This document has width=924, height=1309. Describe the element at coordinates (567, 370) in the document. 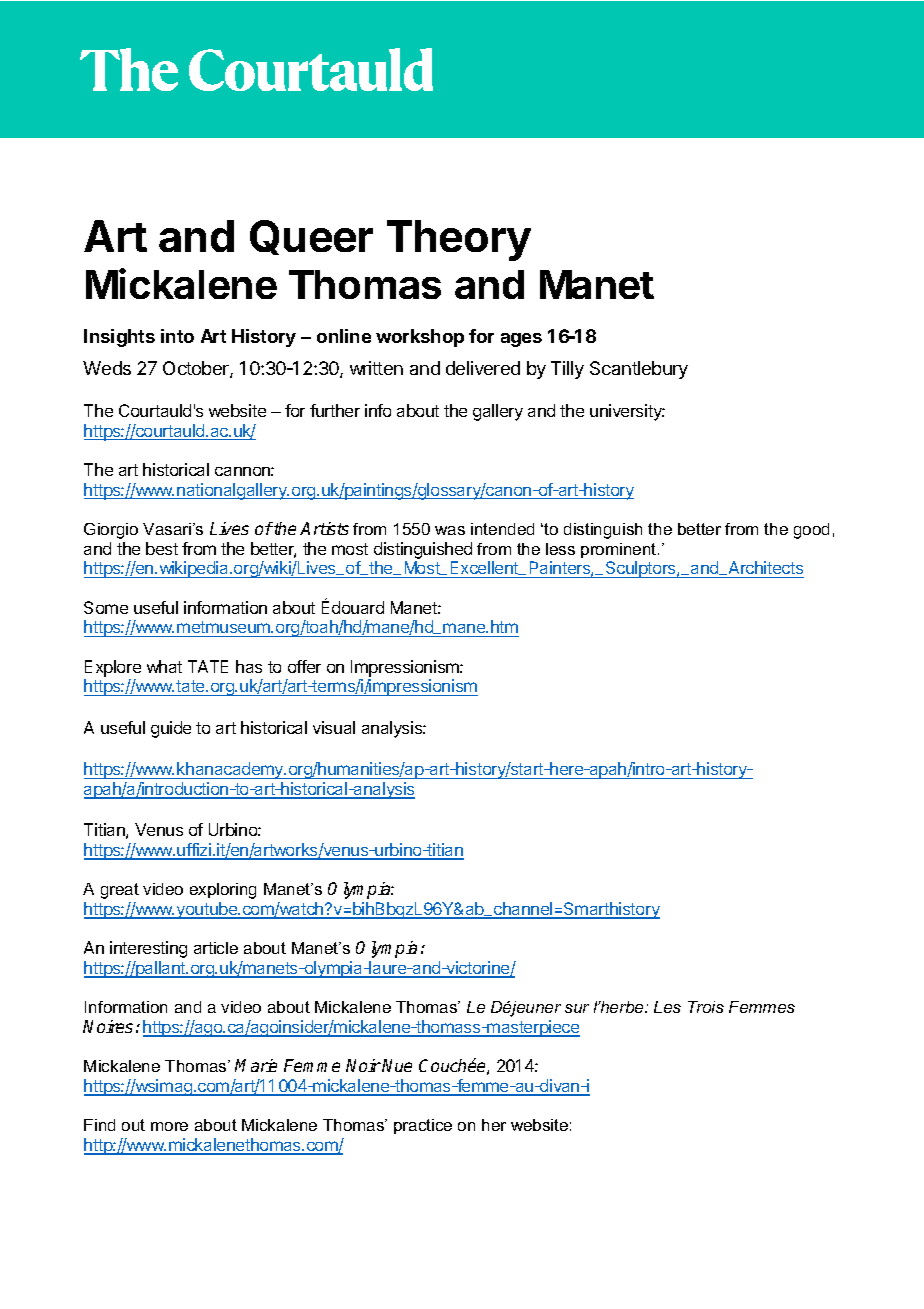

I see `Tilly` at that location.
